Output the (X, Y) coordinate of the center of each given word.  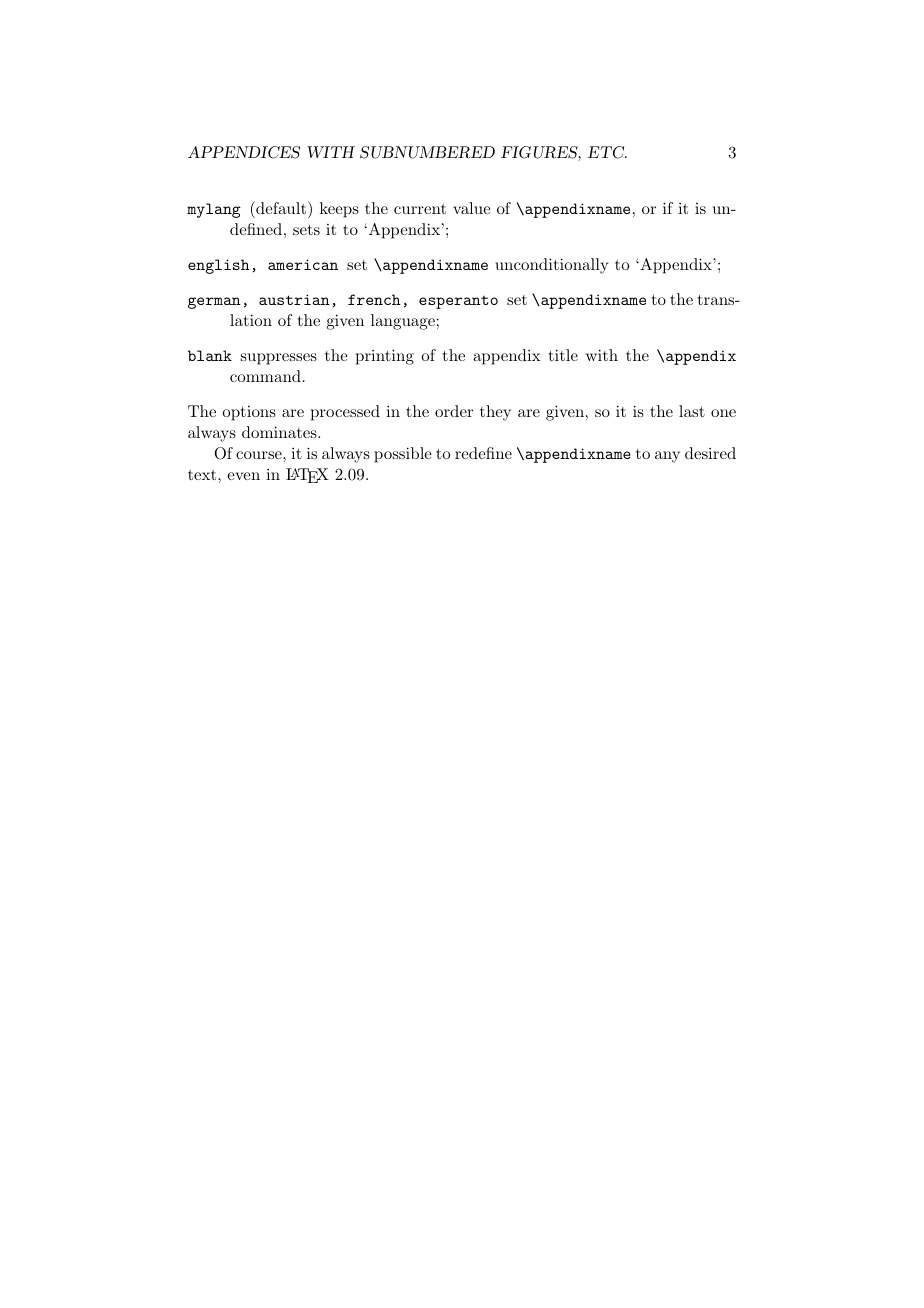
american (303, 264)
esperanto (458, 302)
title (563, 355)
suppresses (279, 359)
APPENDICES (244, 152)
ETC (607, 152)
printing (385, 357)
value (472, 208)
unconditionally (551, 266)
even (243, 476)
